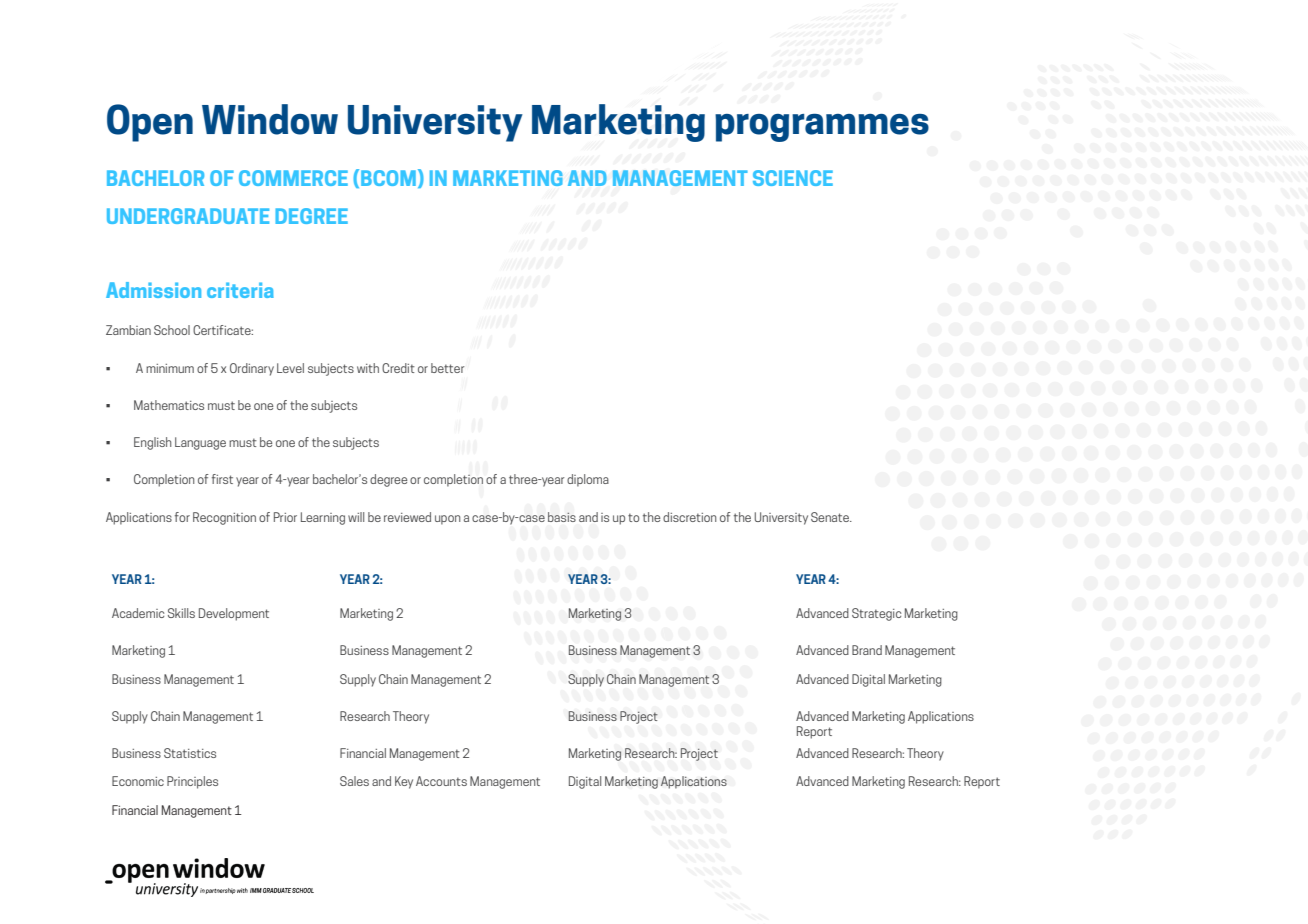 Image resolution: width=1308 pixels, height=924 pixels. I want to click on Statistics, so click(190, 753).
